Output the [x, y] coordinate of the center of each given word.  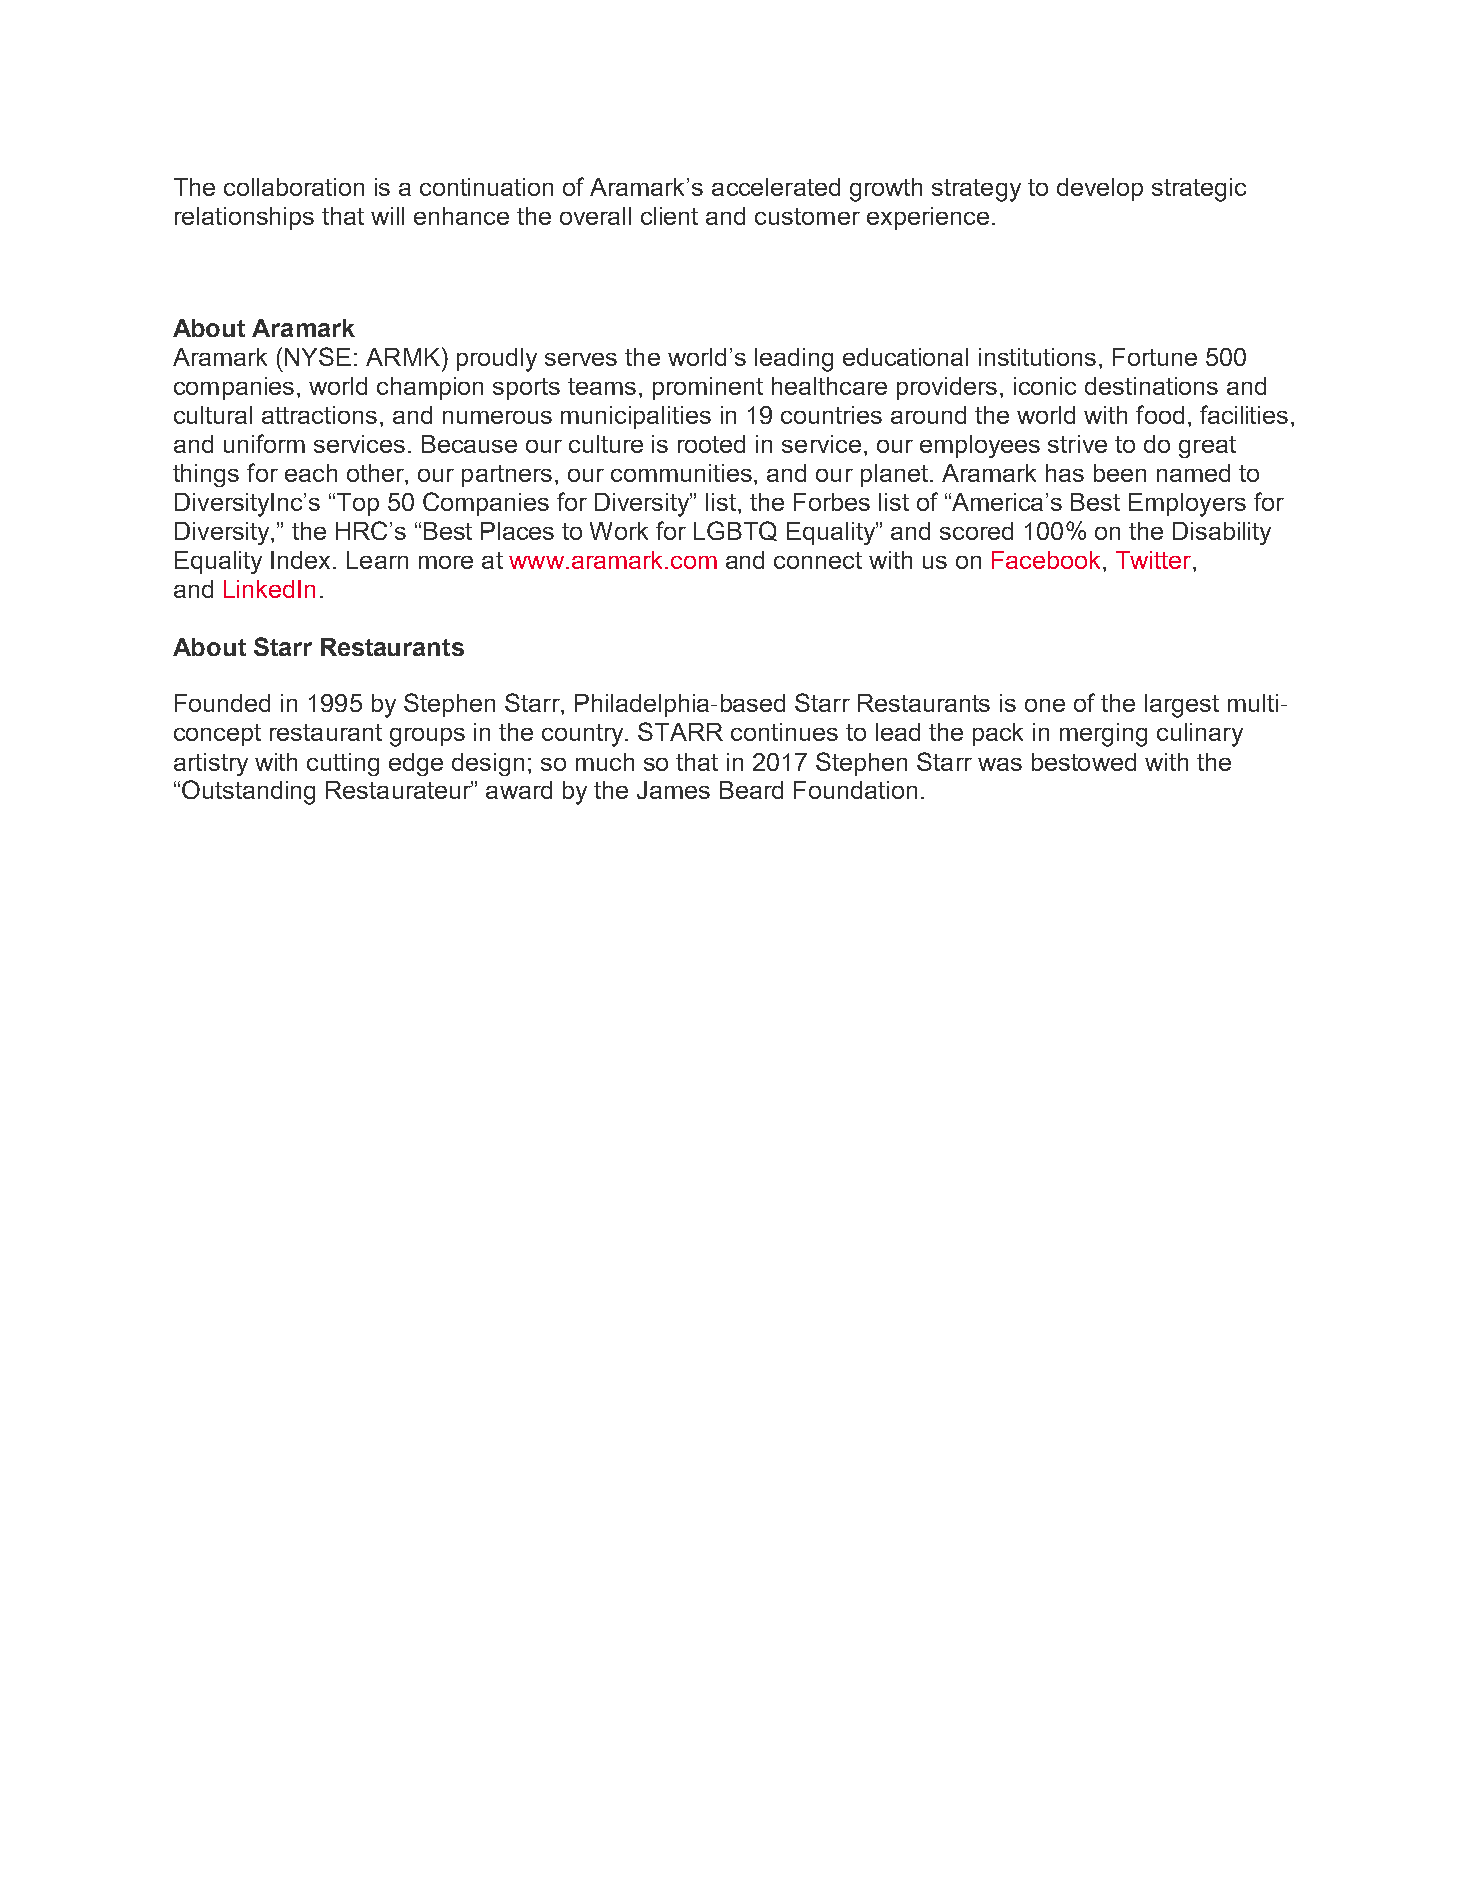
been [1120, 473]
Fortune [1155, 357]
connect [818, 560]
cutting [343, 764]
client [669, 216]
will [387, 216]
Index [302, 560]
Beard [751, 790]
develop [1100, 189]
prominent [708, 388]
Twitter [1155, 560]
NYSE [318, 356]
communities [681, 473]
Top [358, 504]
